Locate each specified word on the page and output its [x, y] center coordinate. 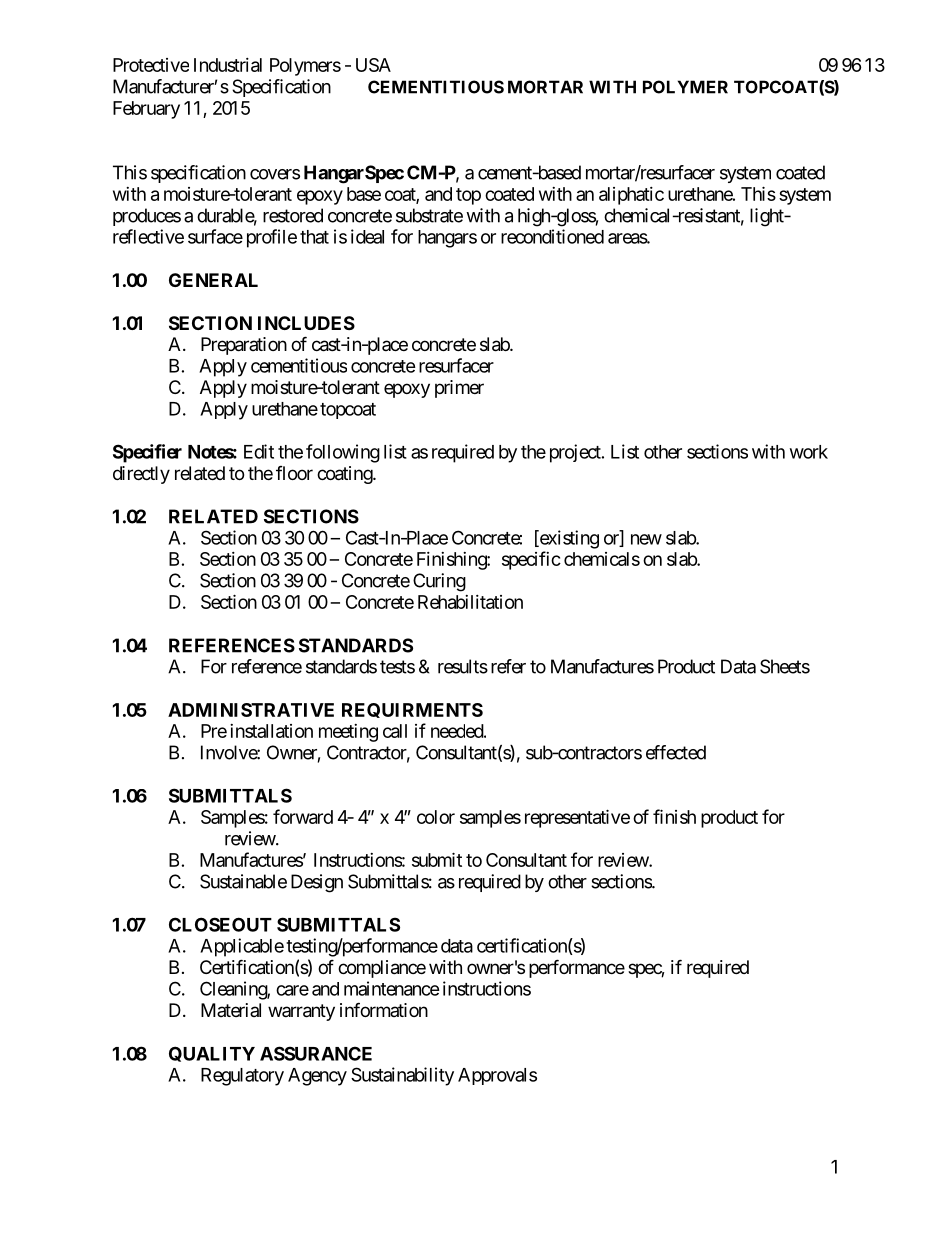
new [646, 539]
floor [294, 473]
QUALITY [212, 1054]
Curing [439, 582]
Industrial [228, 65]
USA [373, 65]
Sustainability [402, 1076]
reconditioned [552, 236]
